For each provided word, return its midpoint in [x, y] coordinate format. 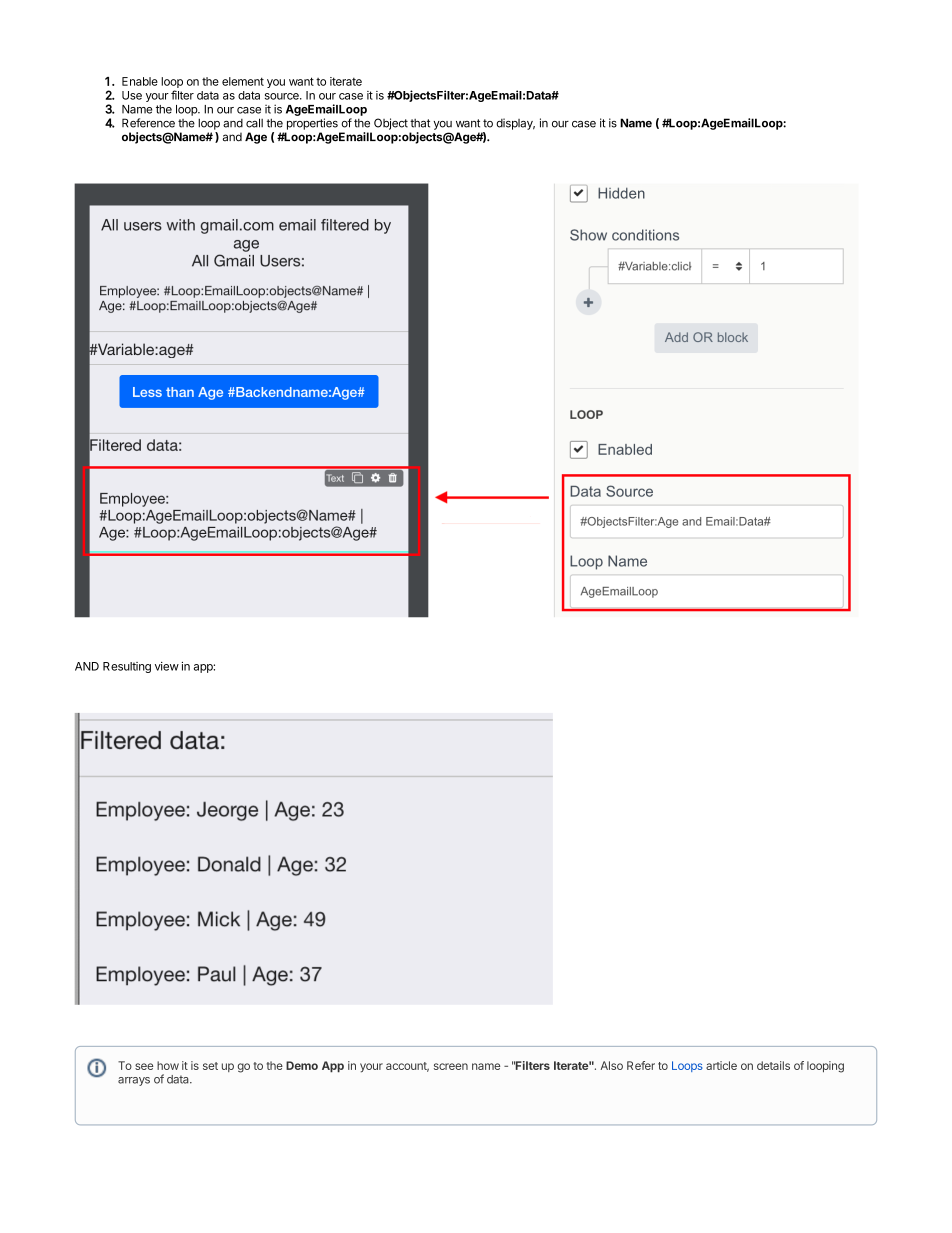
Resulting [127, 667]
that [420, 123]
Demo [302, 1065]
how [168, 1065]
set [210, 1066]
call [254, 123]
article [721, 1065]
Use [132, 95]
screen [451, 1066]
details [773, 1065]
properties [312, 124]
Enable [140, 81]
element [243, 81]
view [167, 666]
